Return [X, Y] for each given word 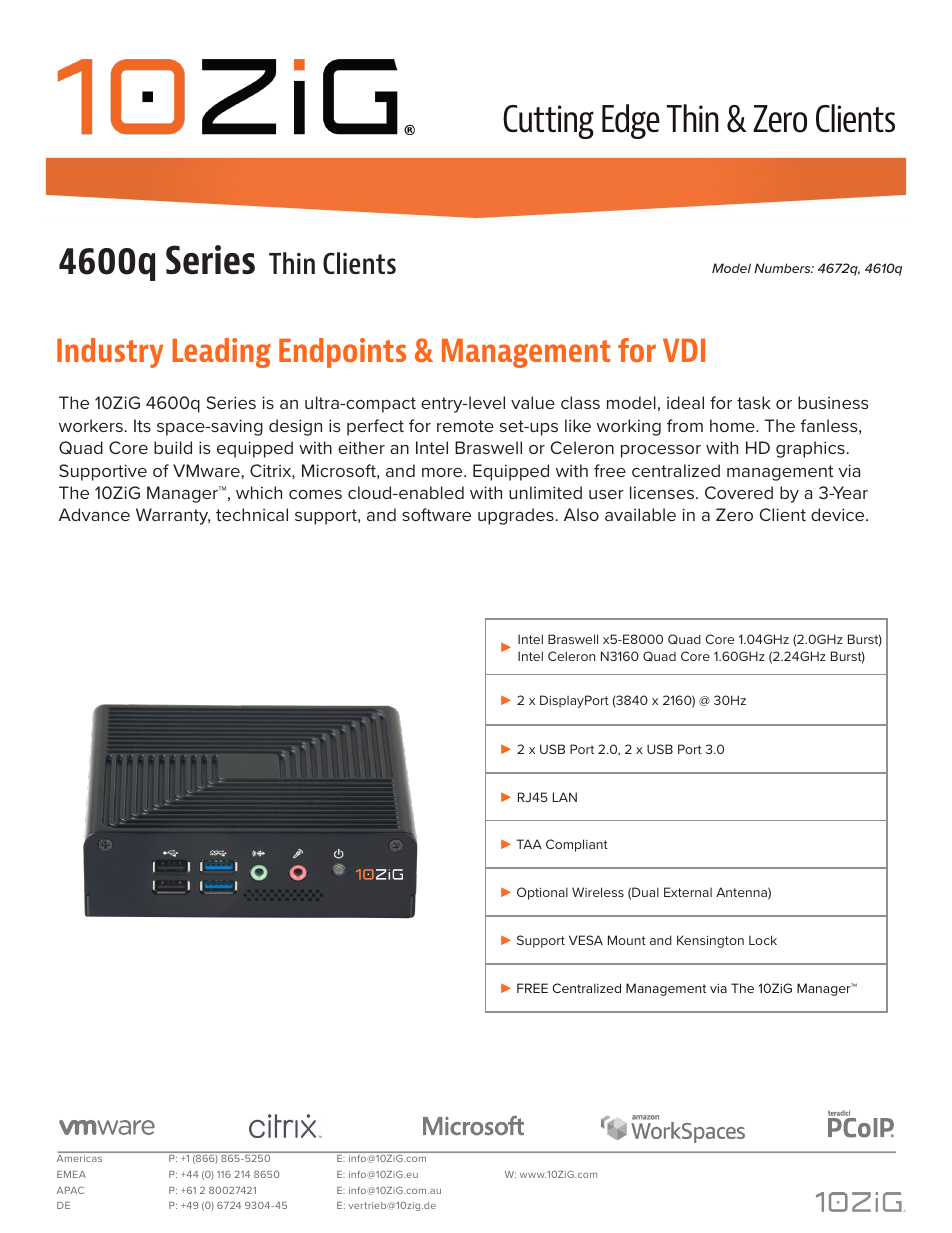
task [753, 402]
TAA [529, 844]
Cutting [548, 122]
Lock [763, 940]
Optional [542, 893]
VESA [586, 940]
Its [142, 425]
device [839, 514]
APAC [70, 1190]
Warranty [173, 516]
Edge [631, 121]
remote [465, 426]
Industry [110, 353]
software [436, 514]
